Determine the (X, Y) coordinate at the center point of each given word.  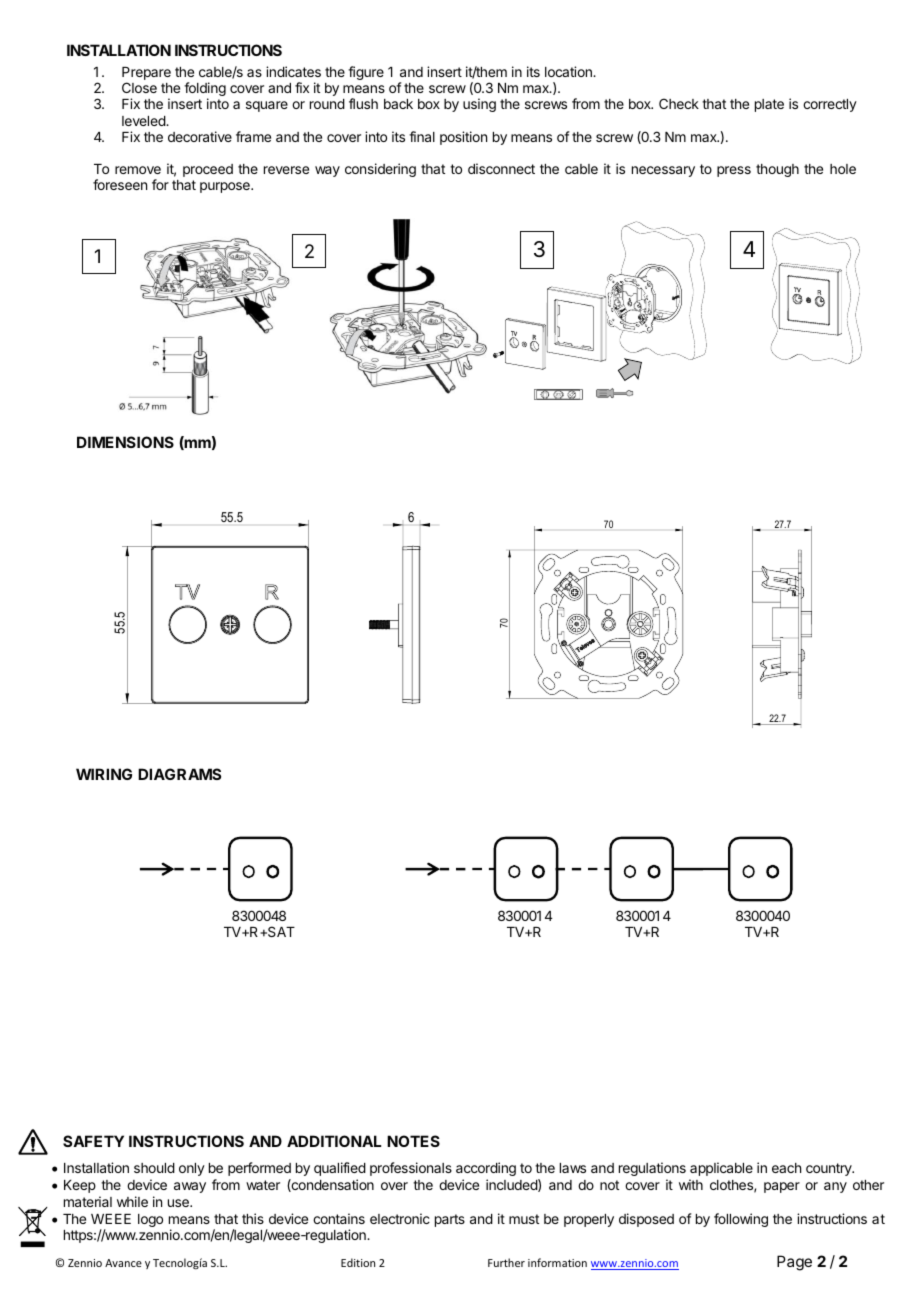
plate (769, 105)
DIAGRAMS (179, 774)
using (479, 105)
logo (150, 1220)
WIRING (104, 774)
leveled (144, 121)
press (734, 171)
